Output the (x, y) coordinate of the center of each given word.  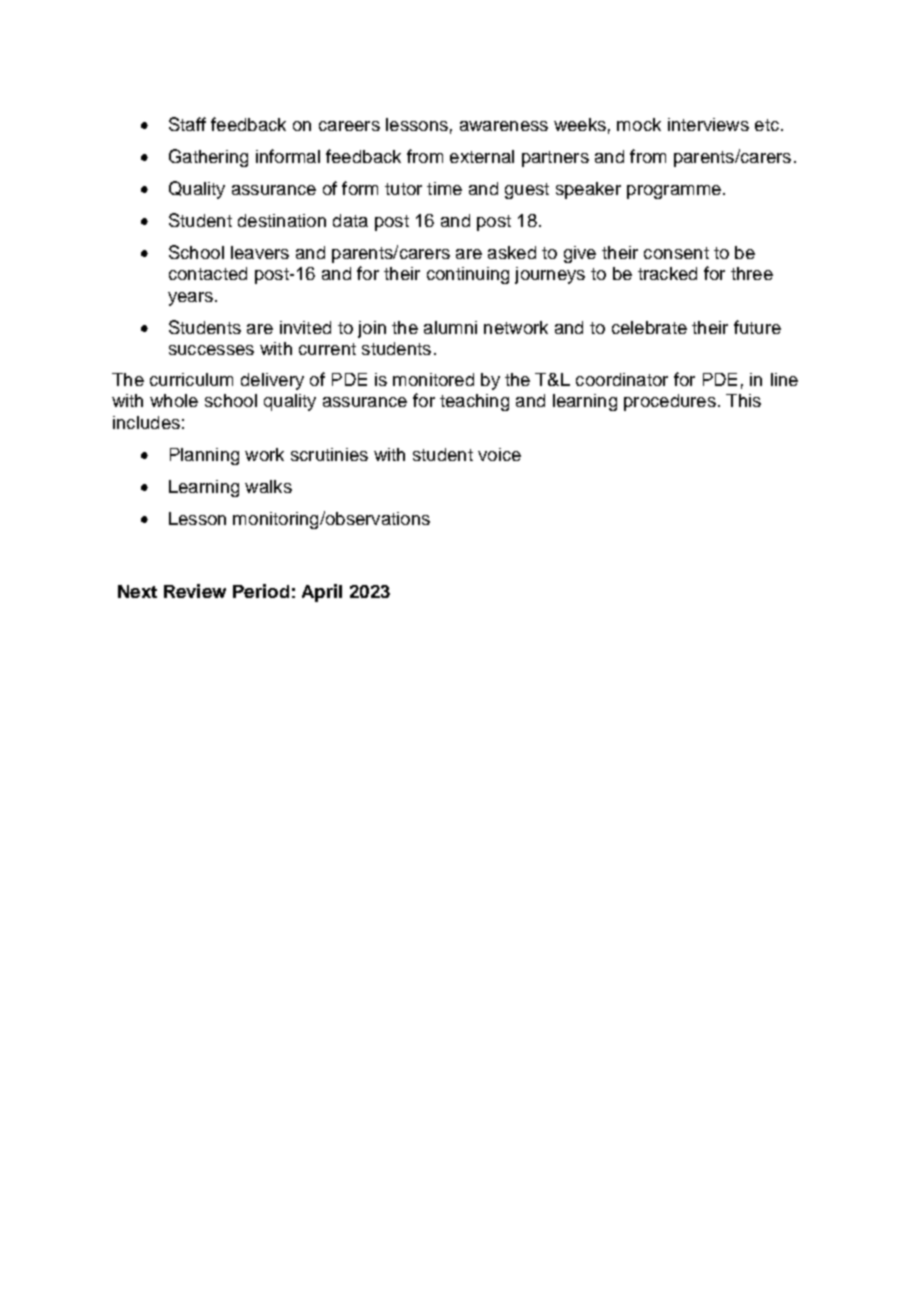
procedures (670, 402)
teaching (474, 402)
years (190, 299)
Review (195, 591)
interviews (708, 124)
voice (499, 454)
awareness (504, 126)
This (743, 400)
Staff (187, 124)
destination (282, 220)
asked (512, 252)
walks (268, 486)
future (757, 327)
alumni (450, 327)
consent (676, 253)
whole (174, 400)
